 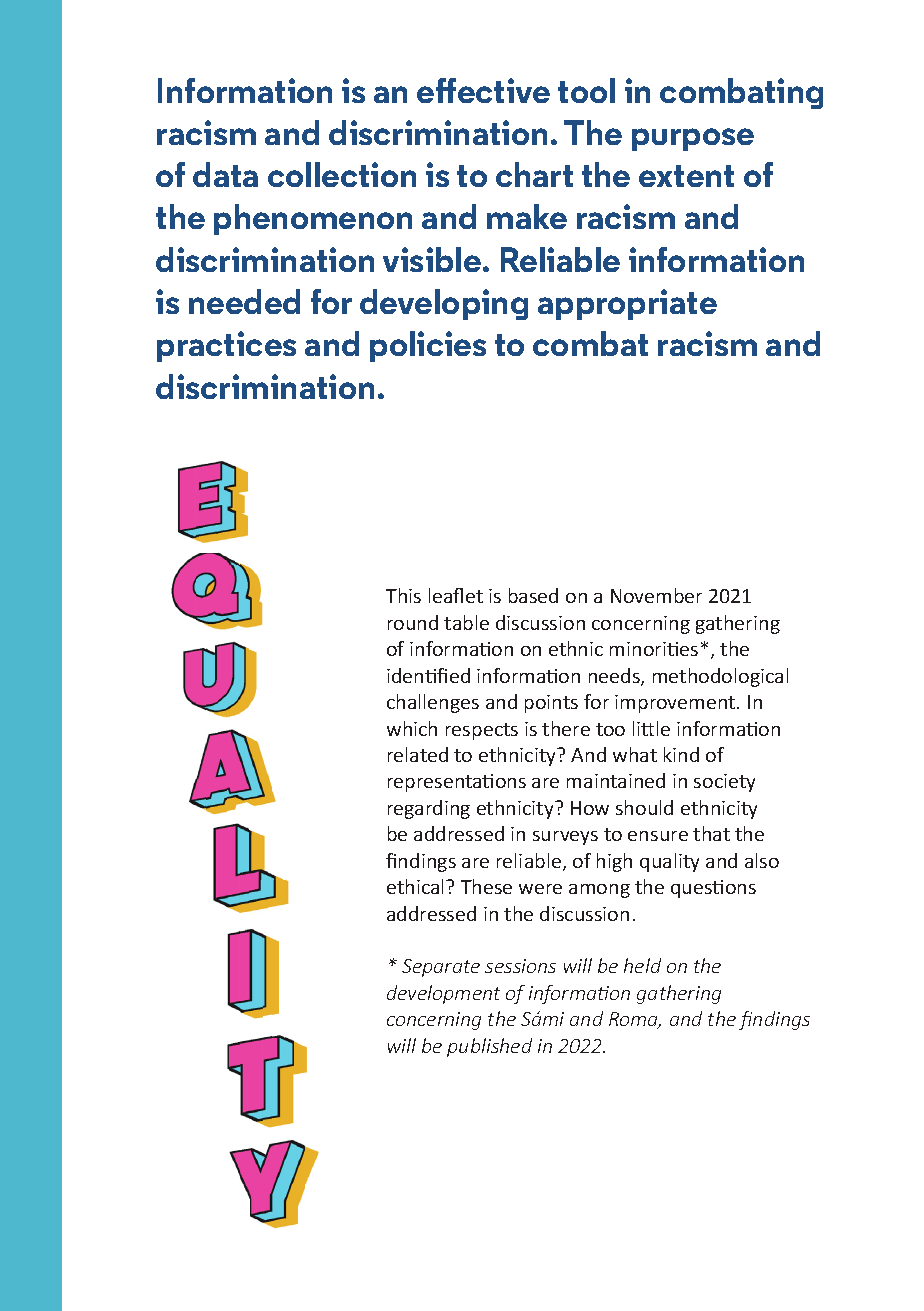 I want to click on This, so click(x=403, y=595).
